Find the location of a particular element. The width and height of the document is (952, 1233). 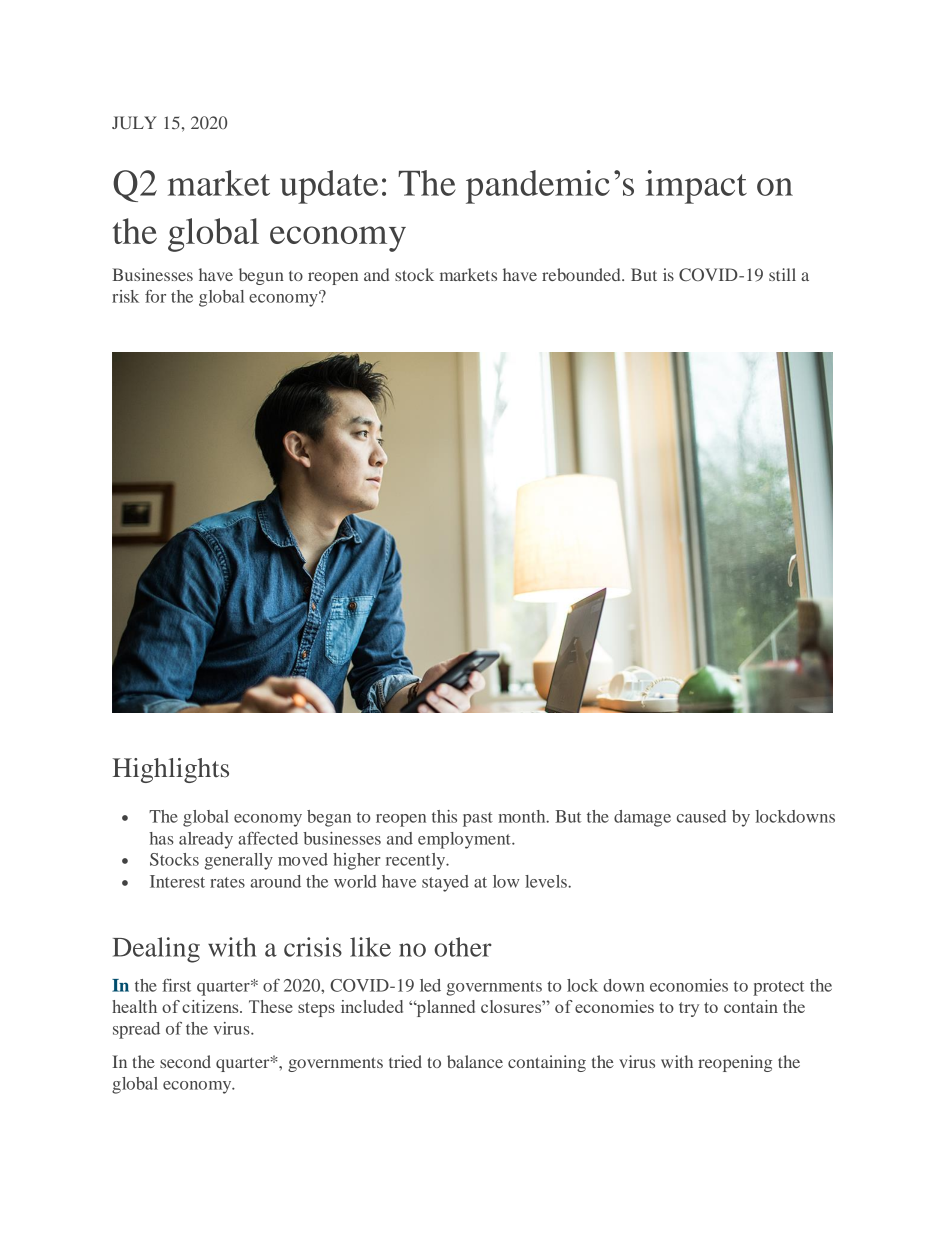

citizens is located at coordinates (211, 1006).
